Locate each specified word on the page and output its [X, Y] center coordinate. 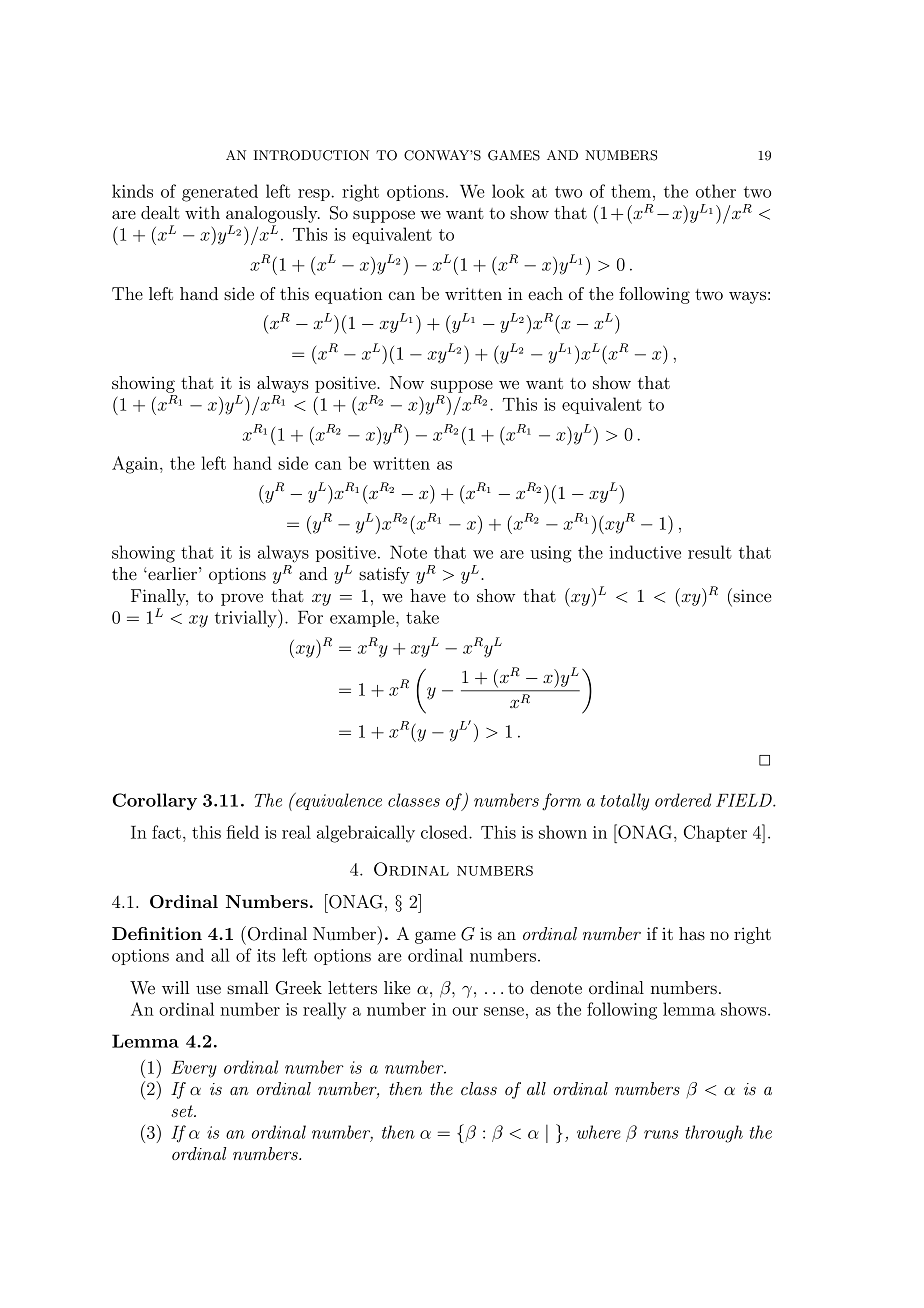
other [716, 191]
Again [136, 465]
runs [661, 1134]
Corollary [155, 801]
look [508, 191]
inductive [645, 552]
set [183, 1111]
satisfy [384, 575]
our [465, 1011]
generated [220, 193]
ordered [683, 800]
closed [445, 832]
